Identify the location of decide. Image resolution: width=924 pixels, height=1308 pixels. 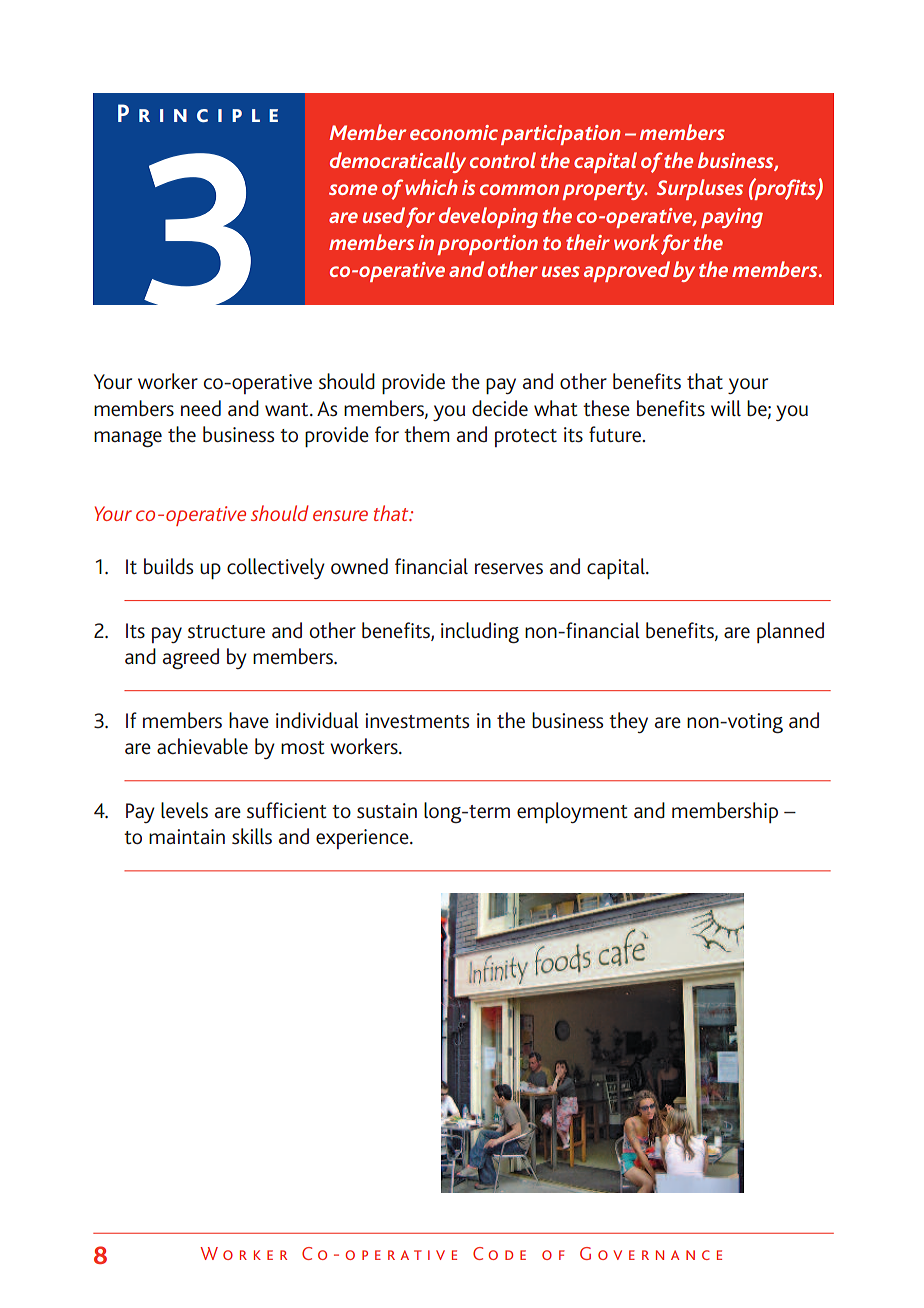
(500, 408).
